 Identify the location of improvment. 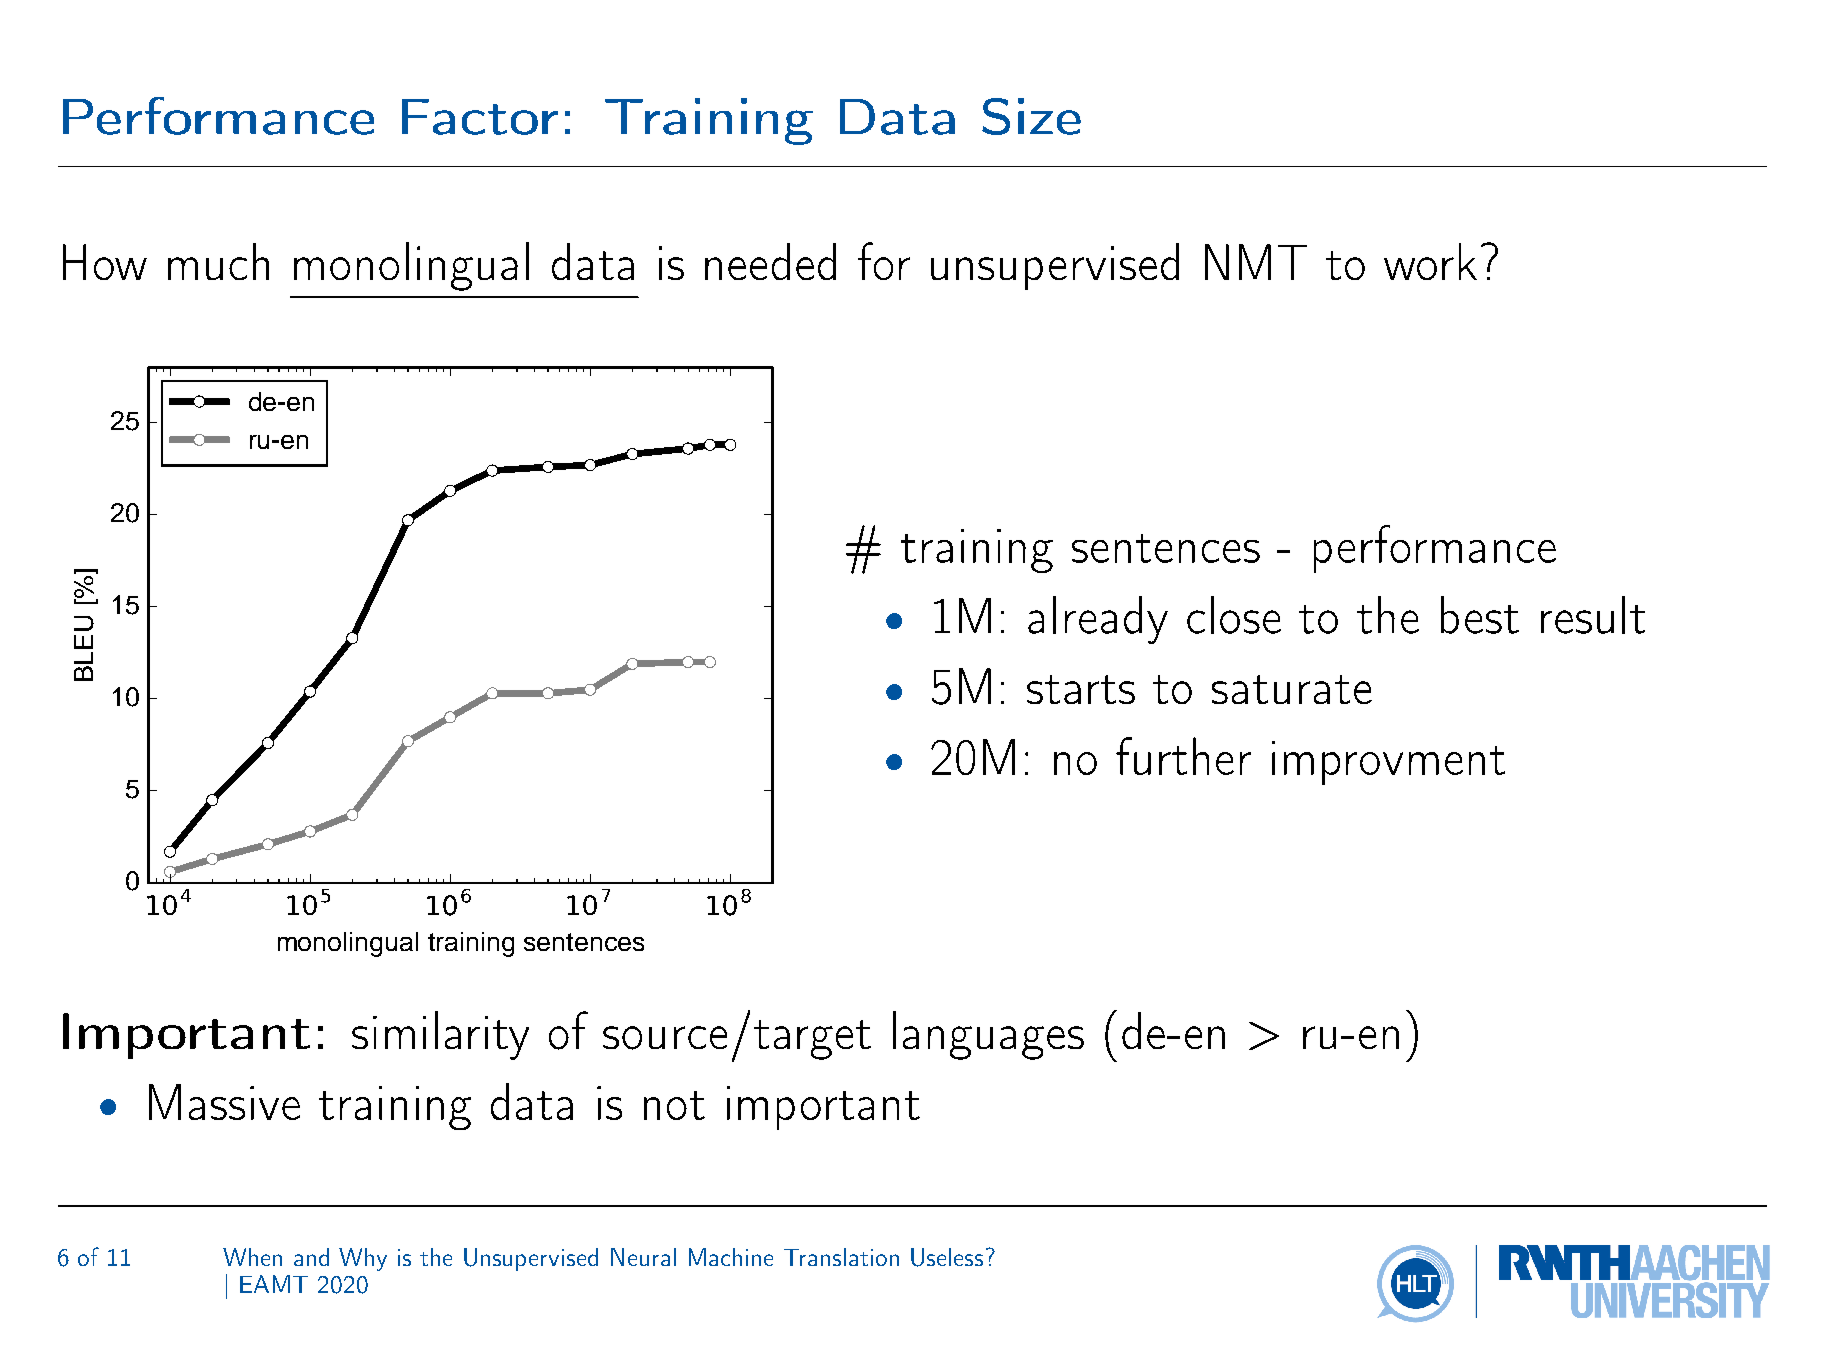
(1388, 763).
